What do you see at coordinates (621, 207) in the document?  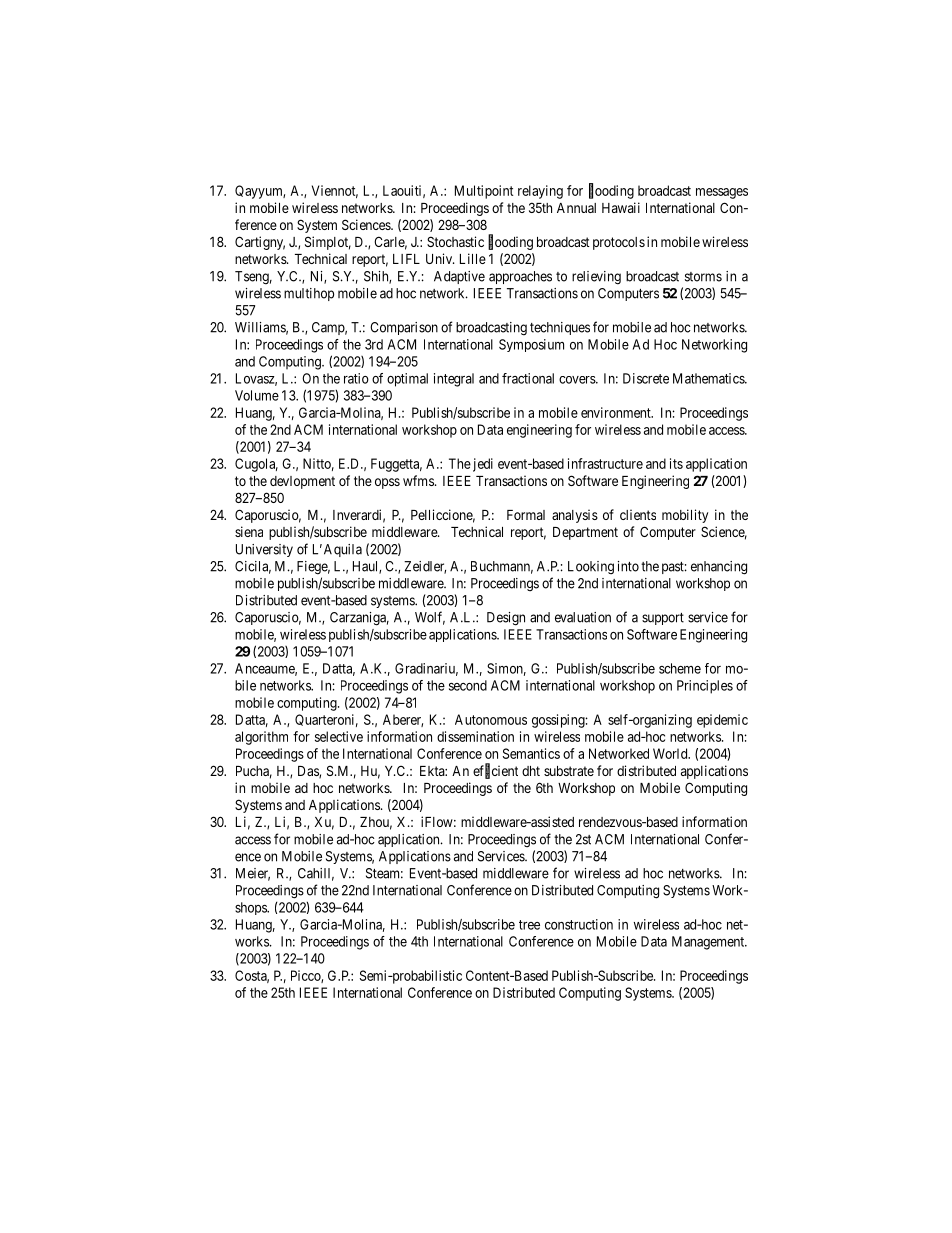 I see `Hawaii` at bounding box center [621, 207].
